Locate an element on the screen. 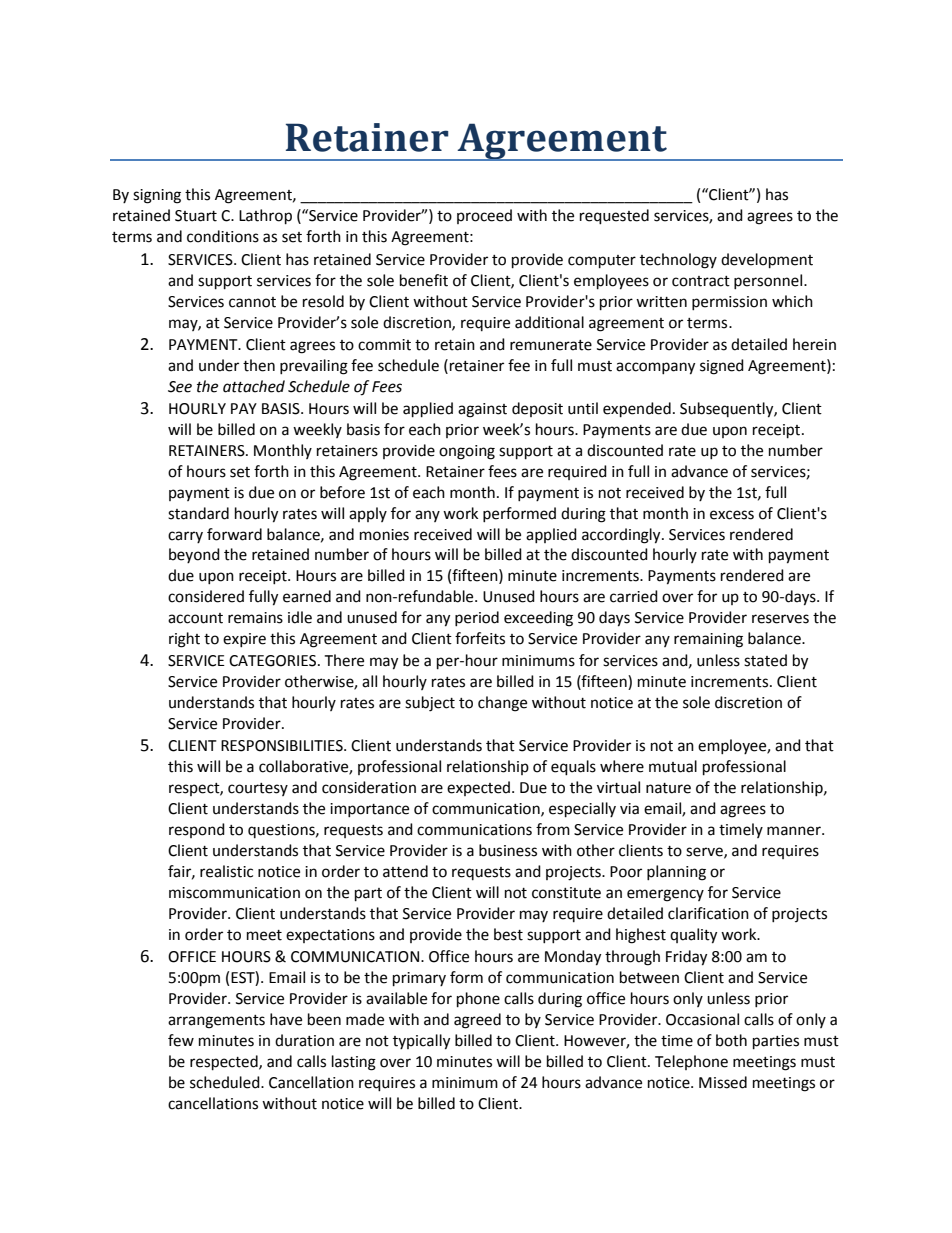 This screenshot has width=952, height=1233. excess is located at coordinates (732, 515).
